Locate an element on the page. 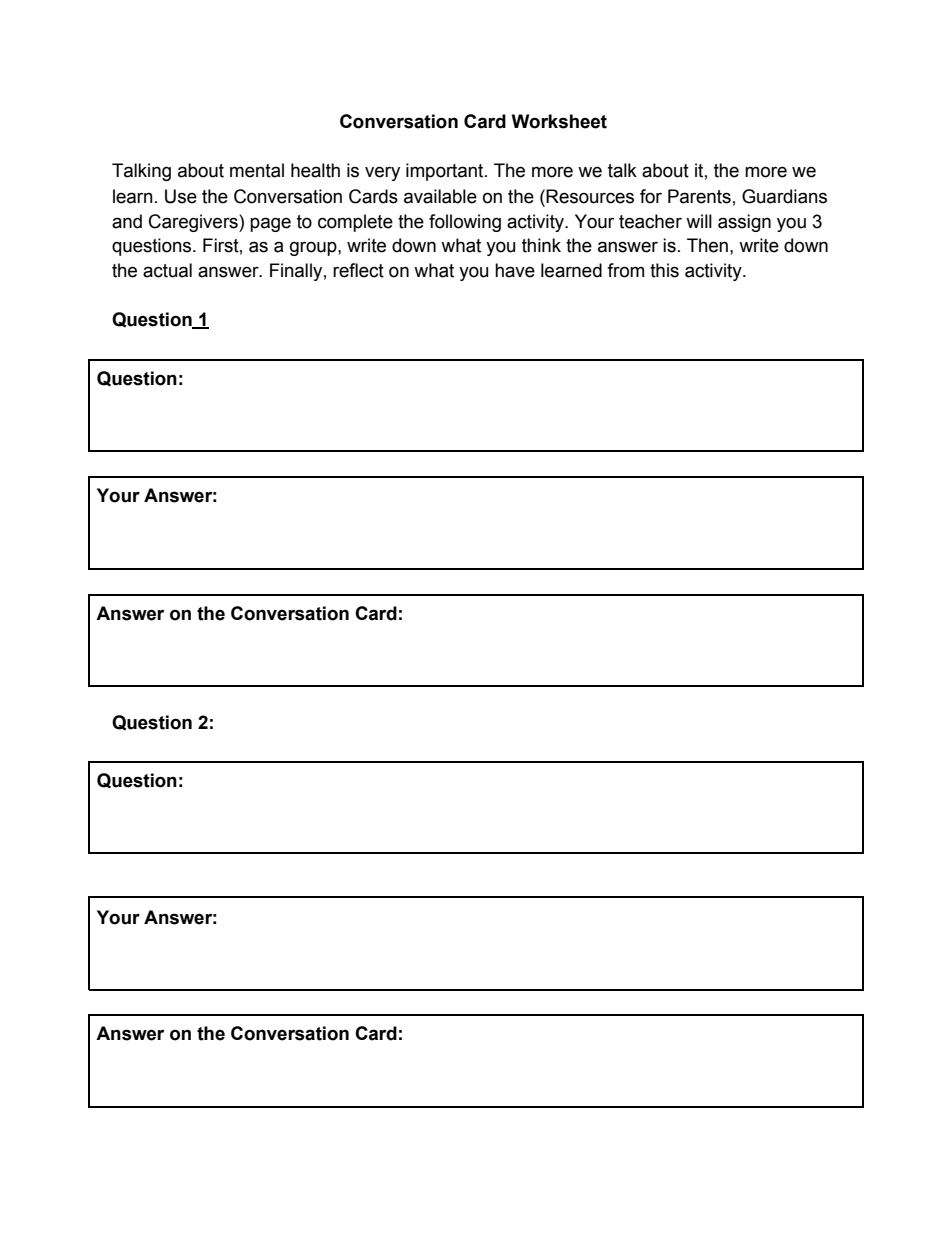 This image has height=1233, width=952. following is located at coordinates (465, 223).
